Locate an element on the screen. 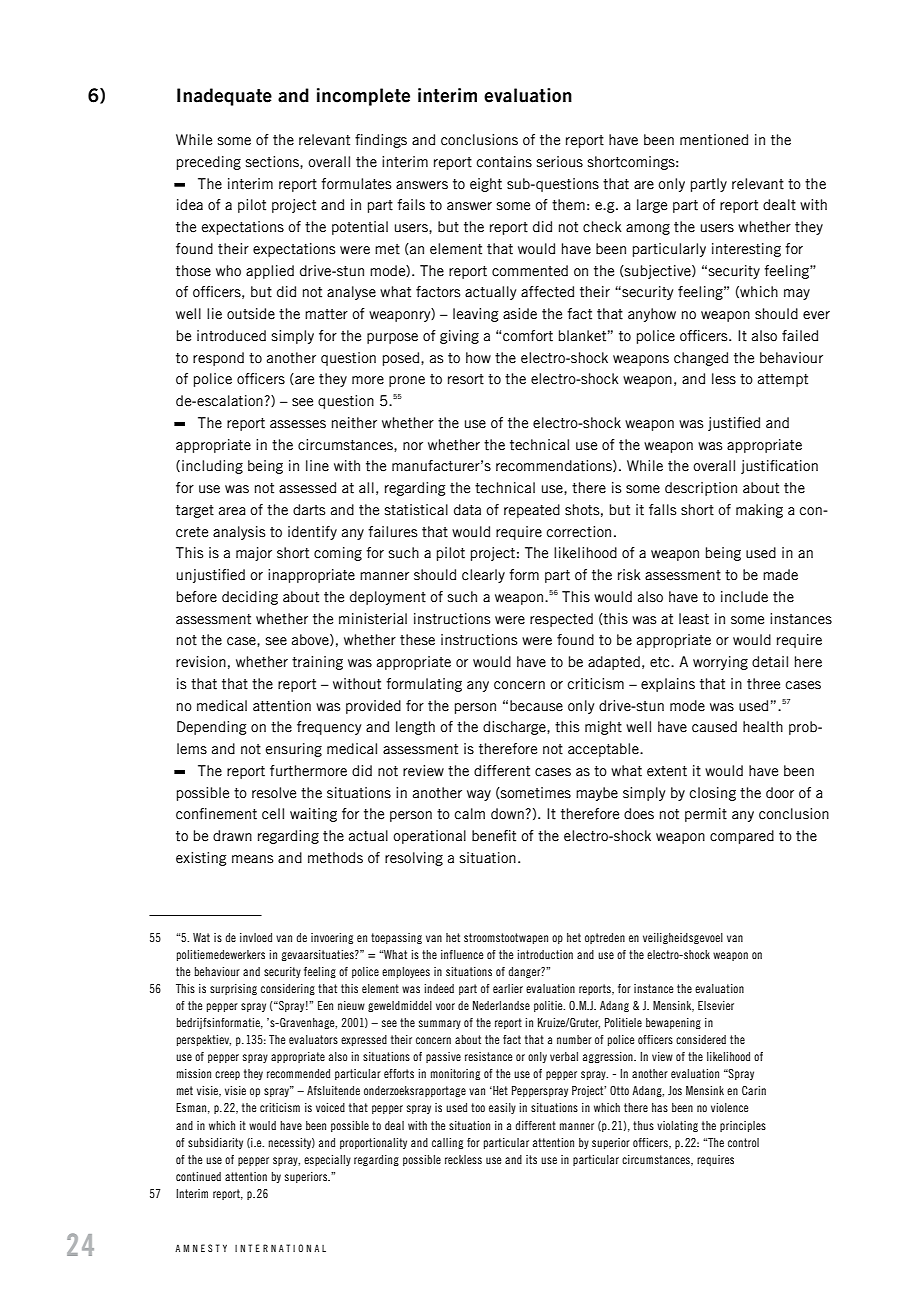 Image resolution: width=924 pixels, height=1308 pixels. control is located at coordinates (743, 1142).
